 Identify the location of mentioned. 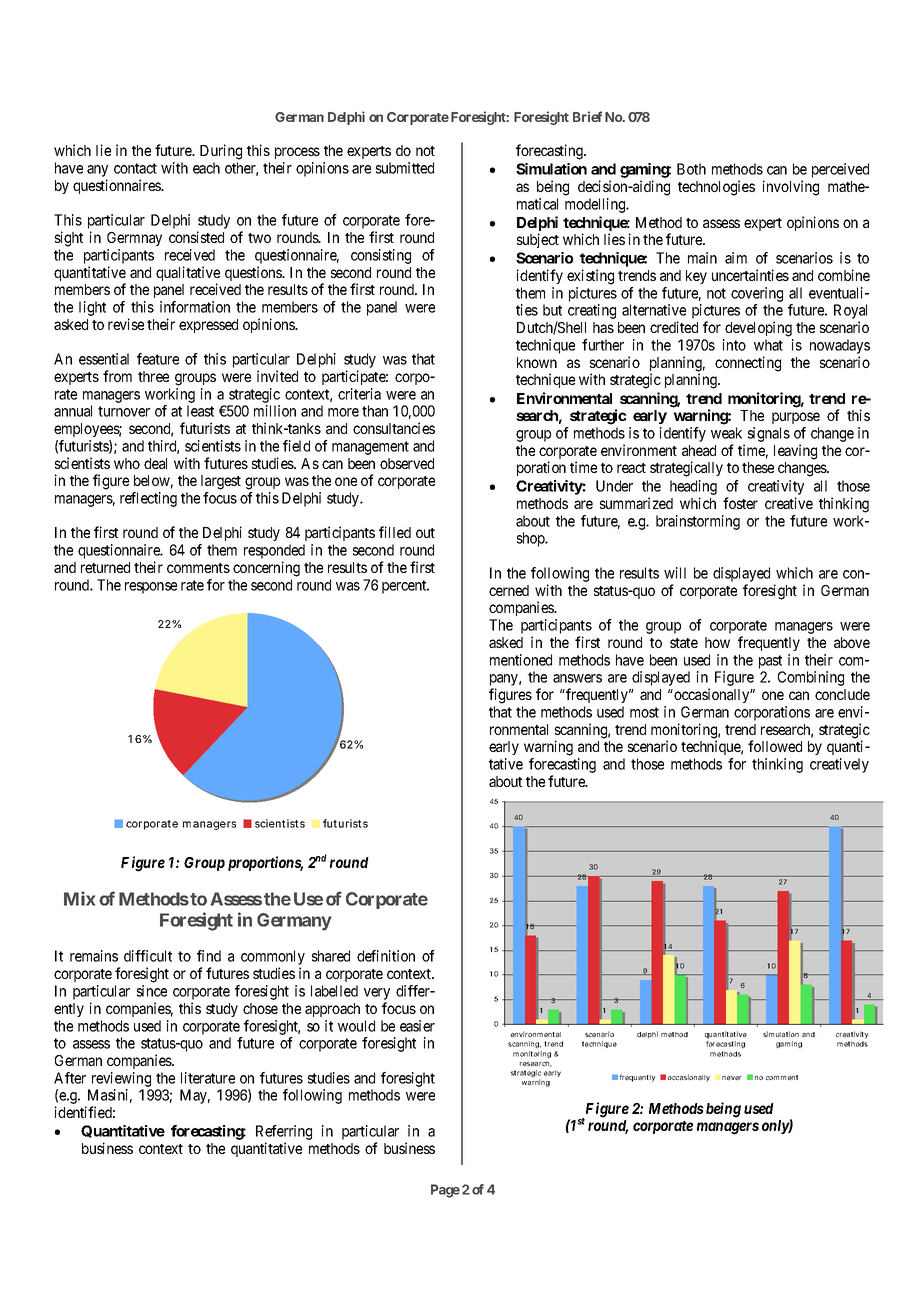
(521, 660).
